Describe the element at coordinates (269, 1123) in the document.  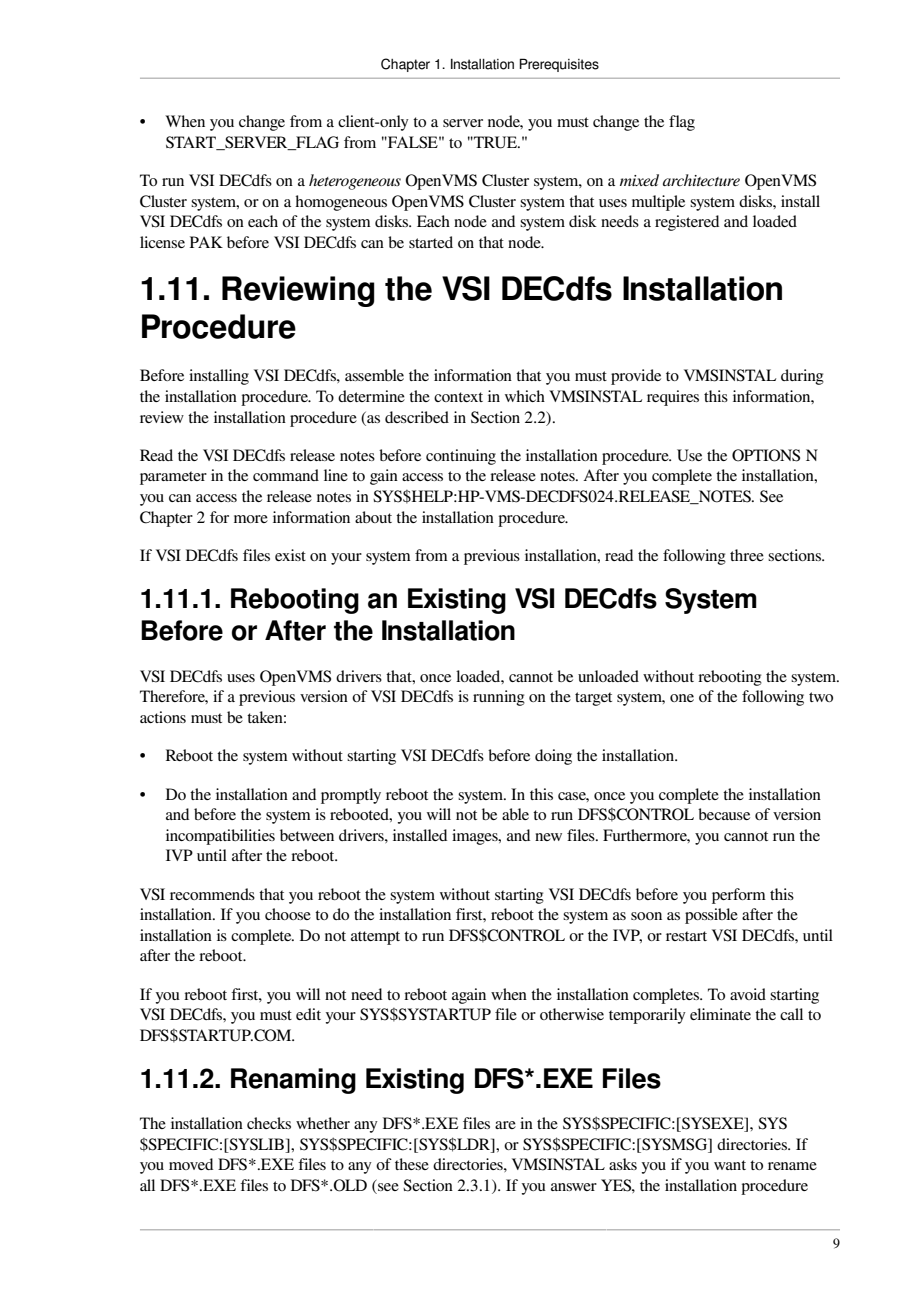
I see `checks` at that location.
